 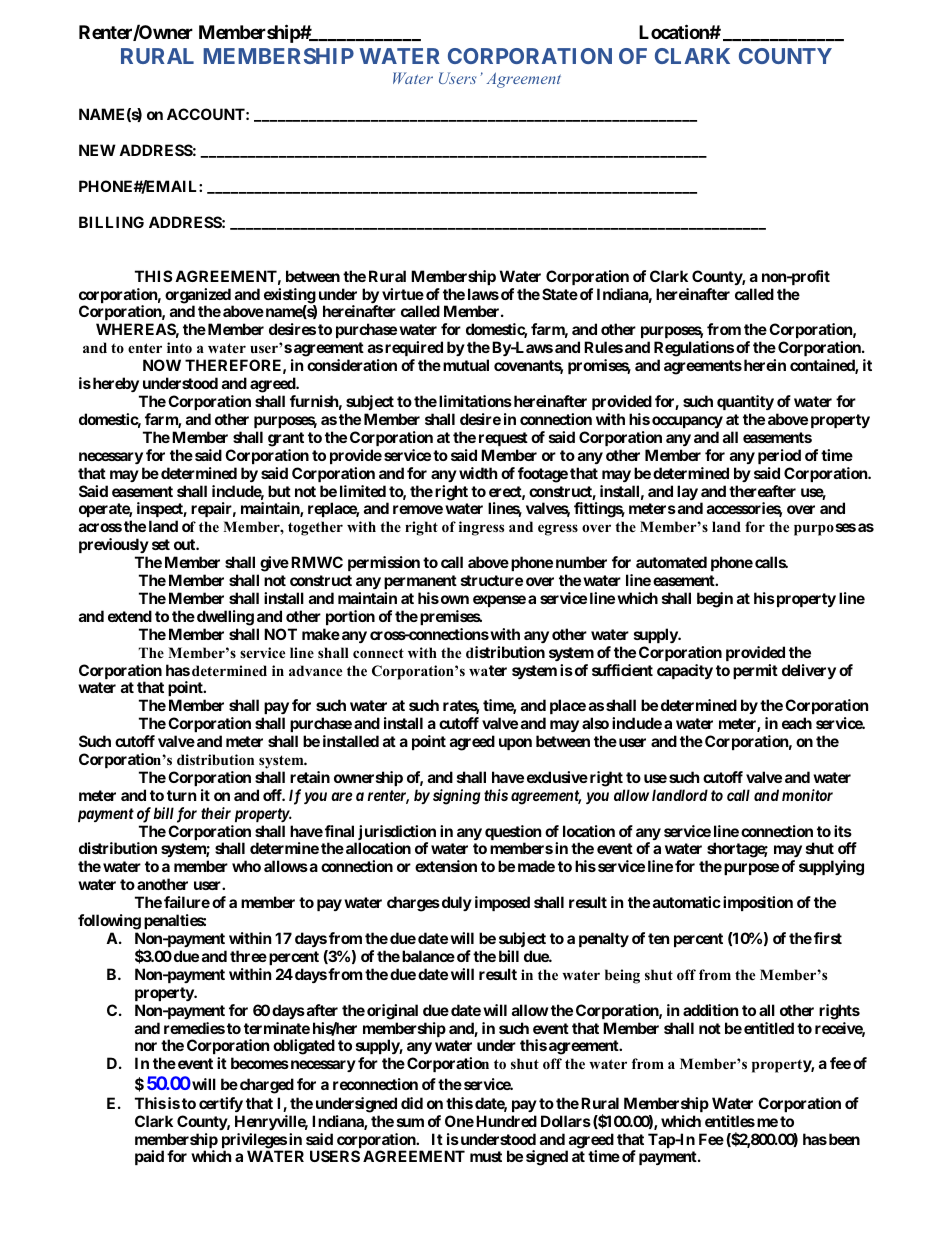 What do you see at coordinates (221, 1104) in the image?
I see `certify` at bounding box center [221, 1104].
